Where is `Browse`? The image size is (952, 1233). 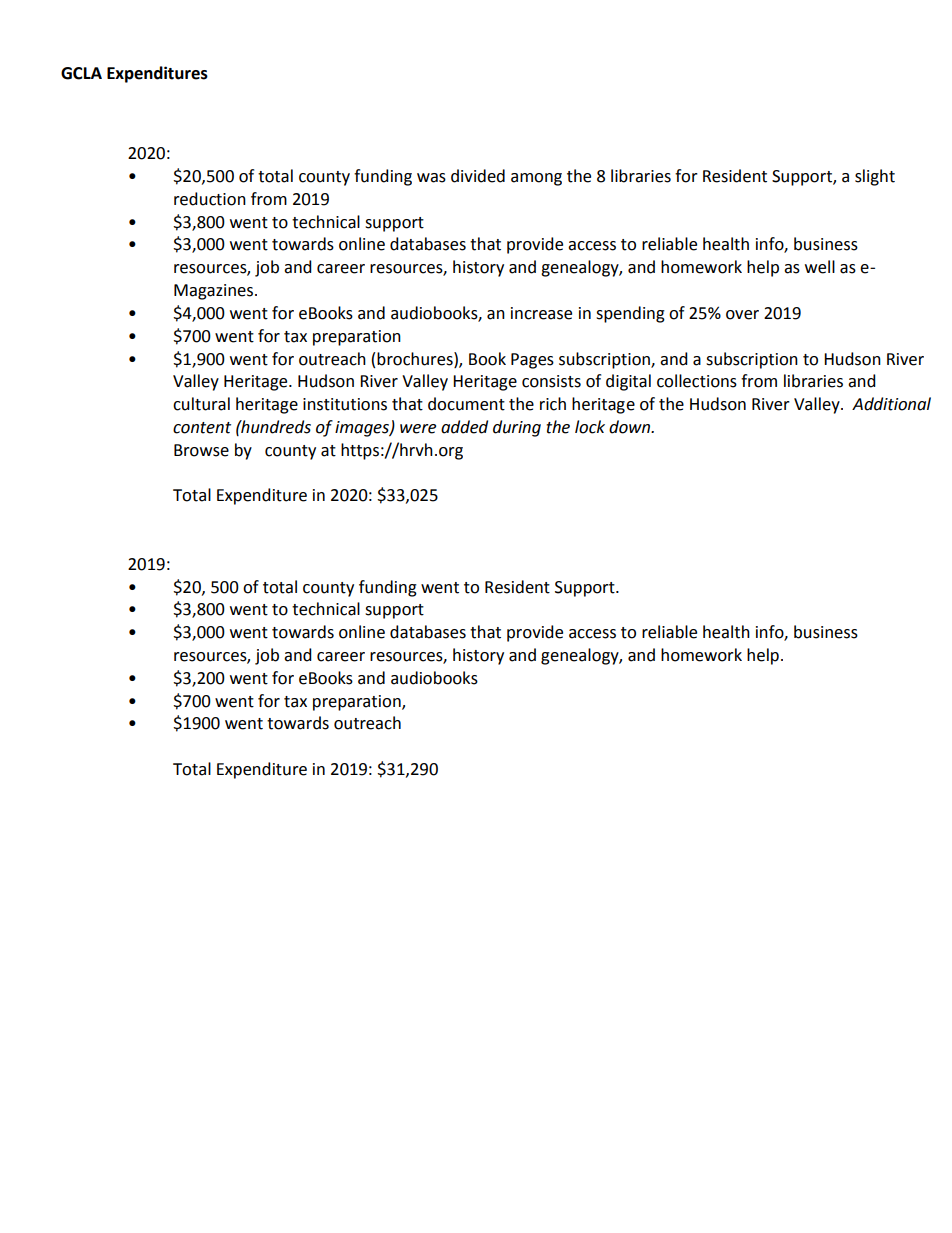
Browse is located at coordinates (201, 450).
